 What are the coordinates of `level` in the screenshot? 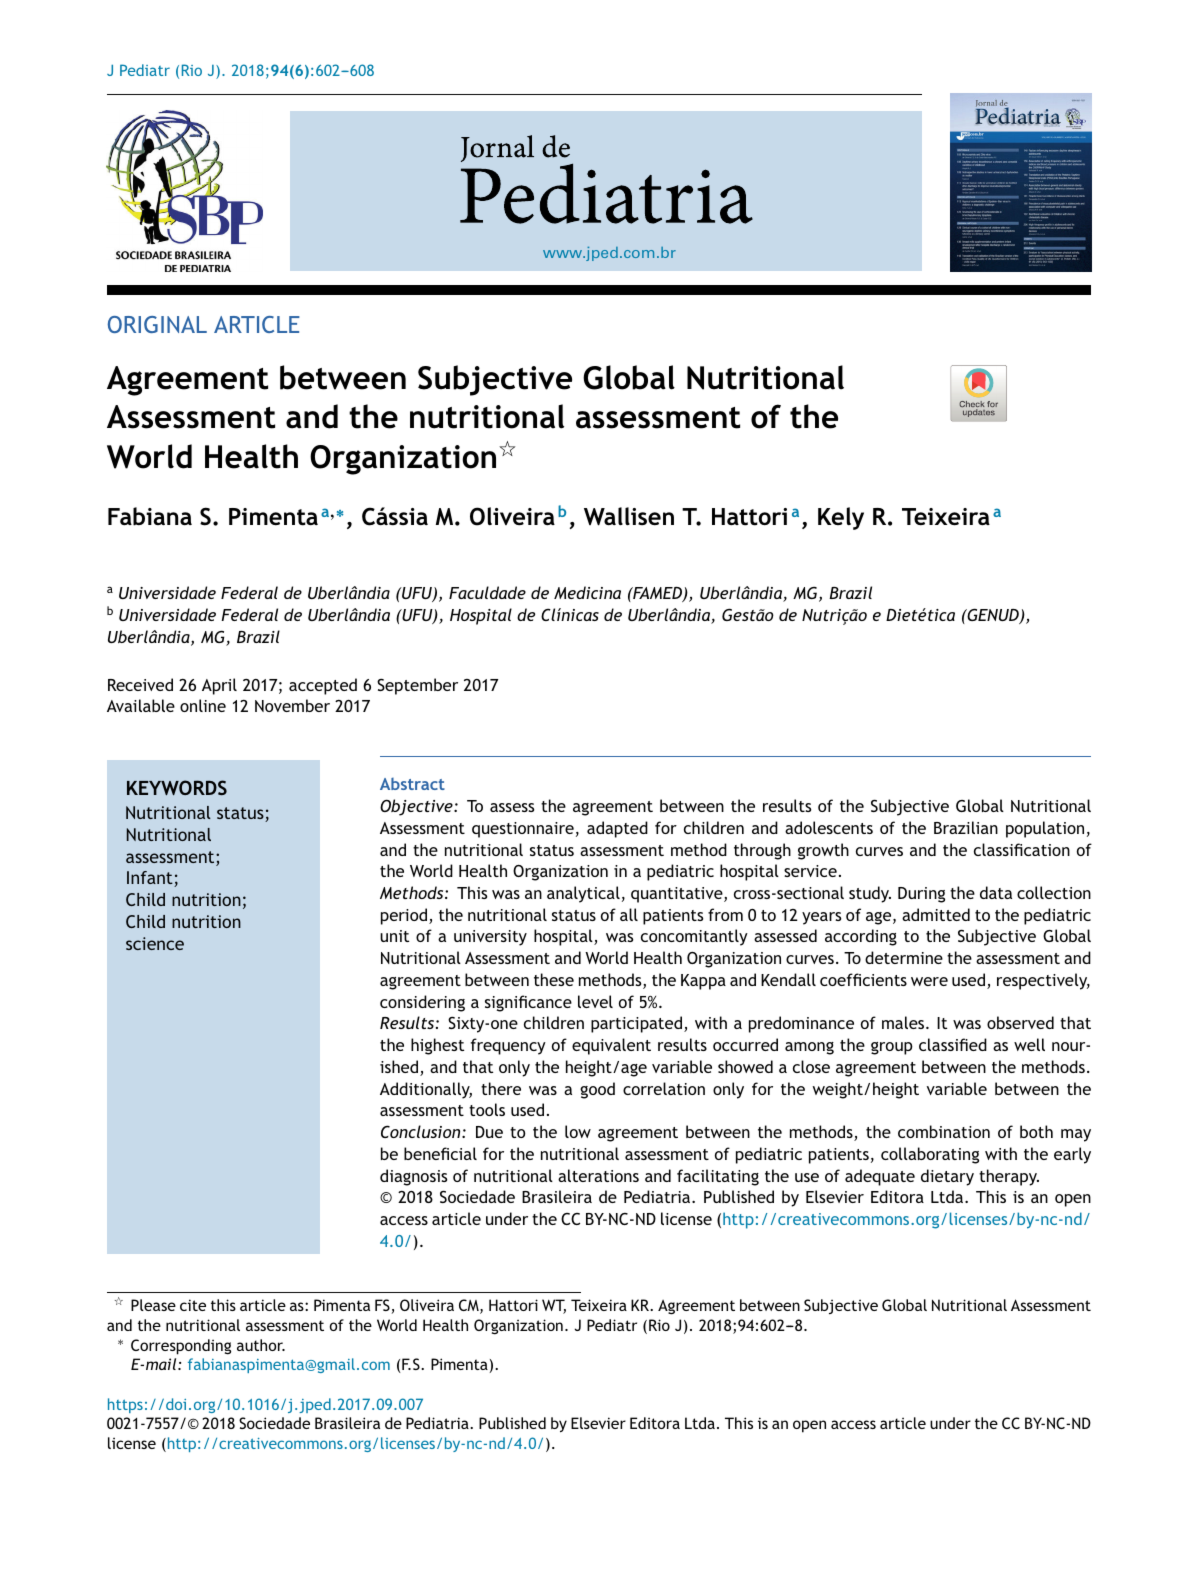 It's located at (595, 1001).
